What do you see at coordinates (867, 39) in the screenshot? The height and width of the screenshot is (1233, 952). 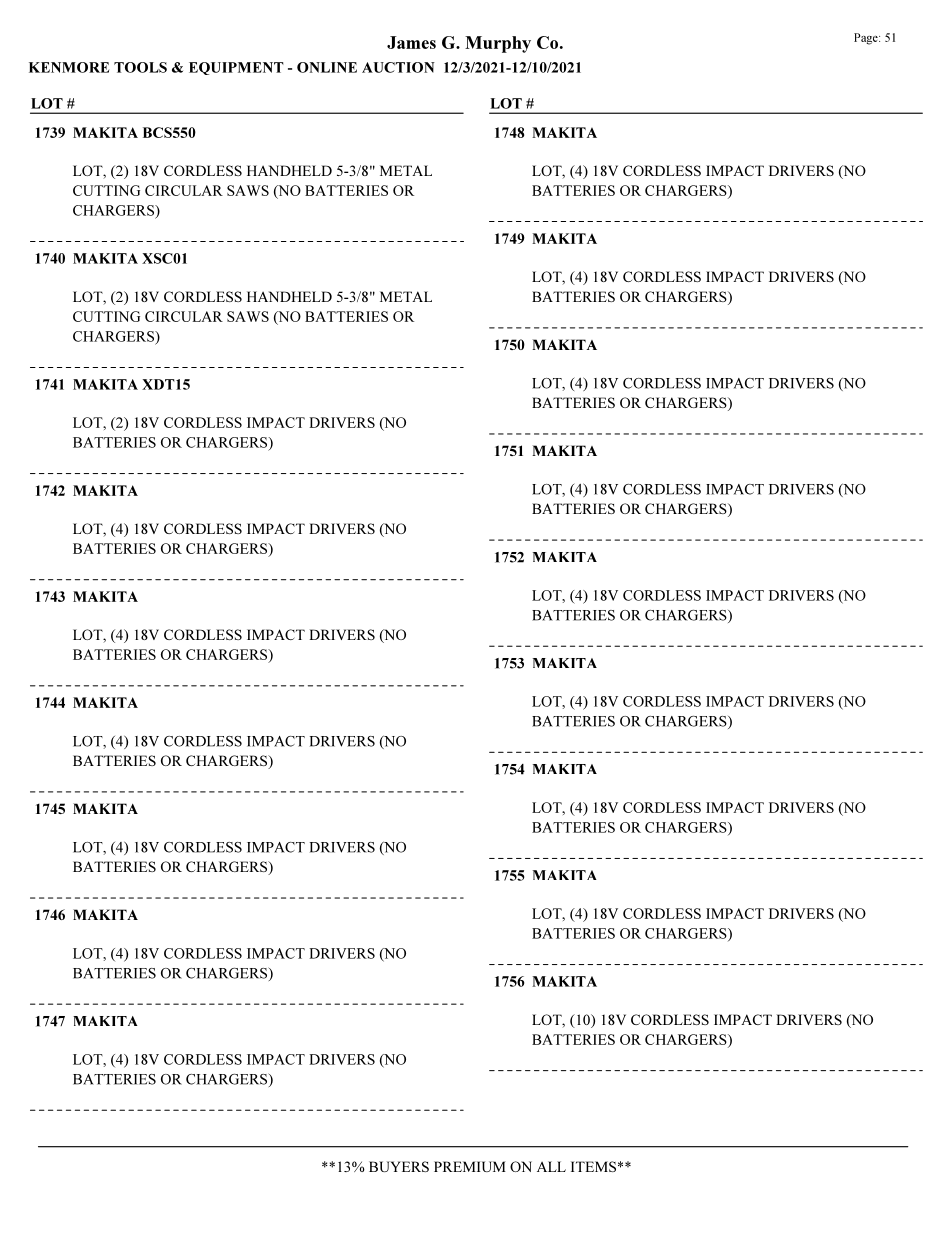 I see `Page` at bounding box center [867, 39].
